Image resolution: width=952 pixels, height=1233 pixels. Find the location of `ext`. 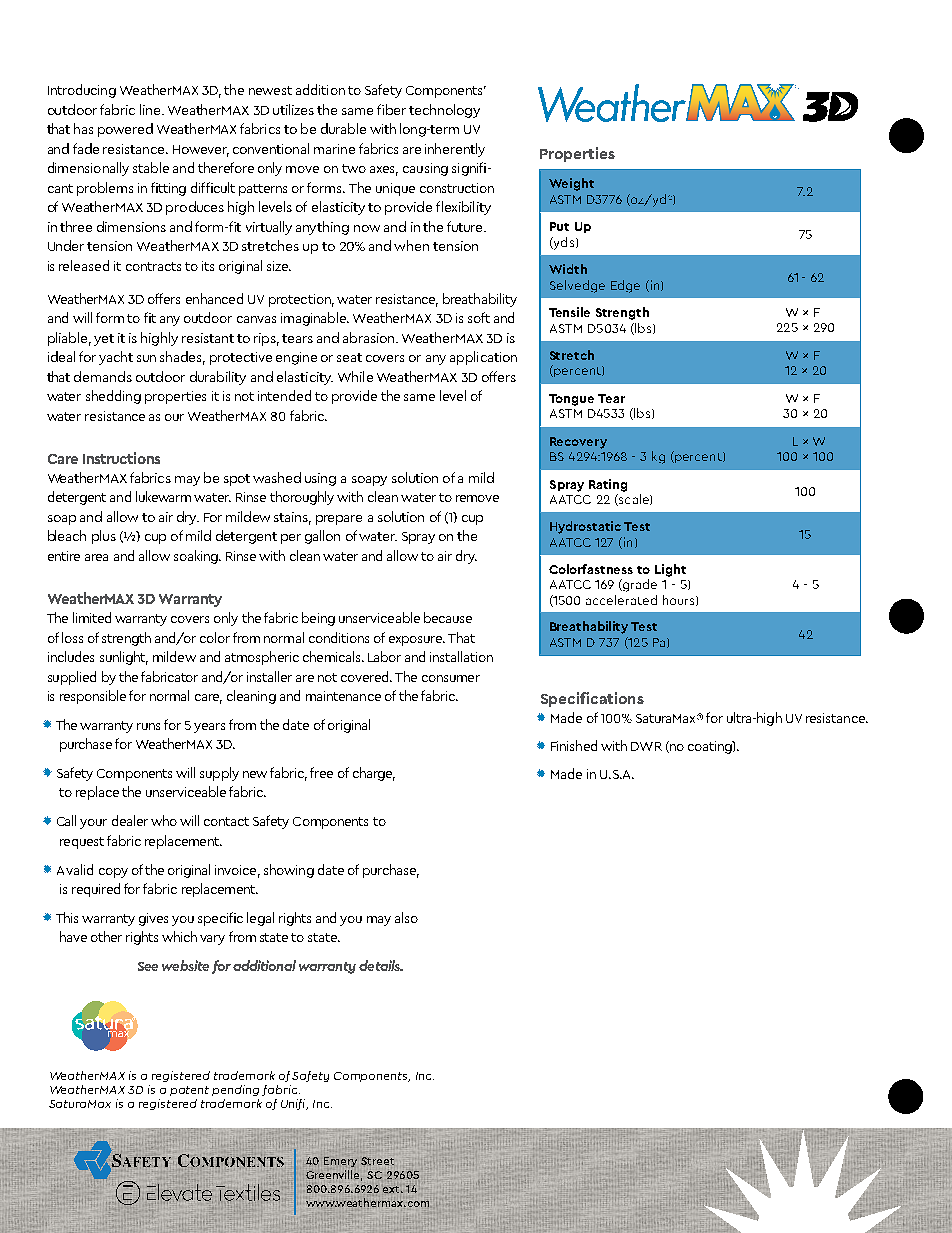

ext is located at coordinates (393, 1189).
